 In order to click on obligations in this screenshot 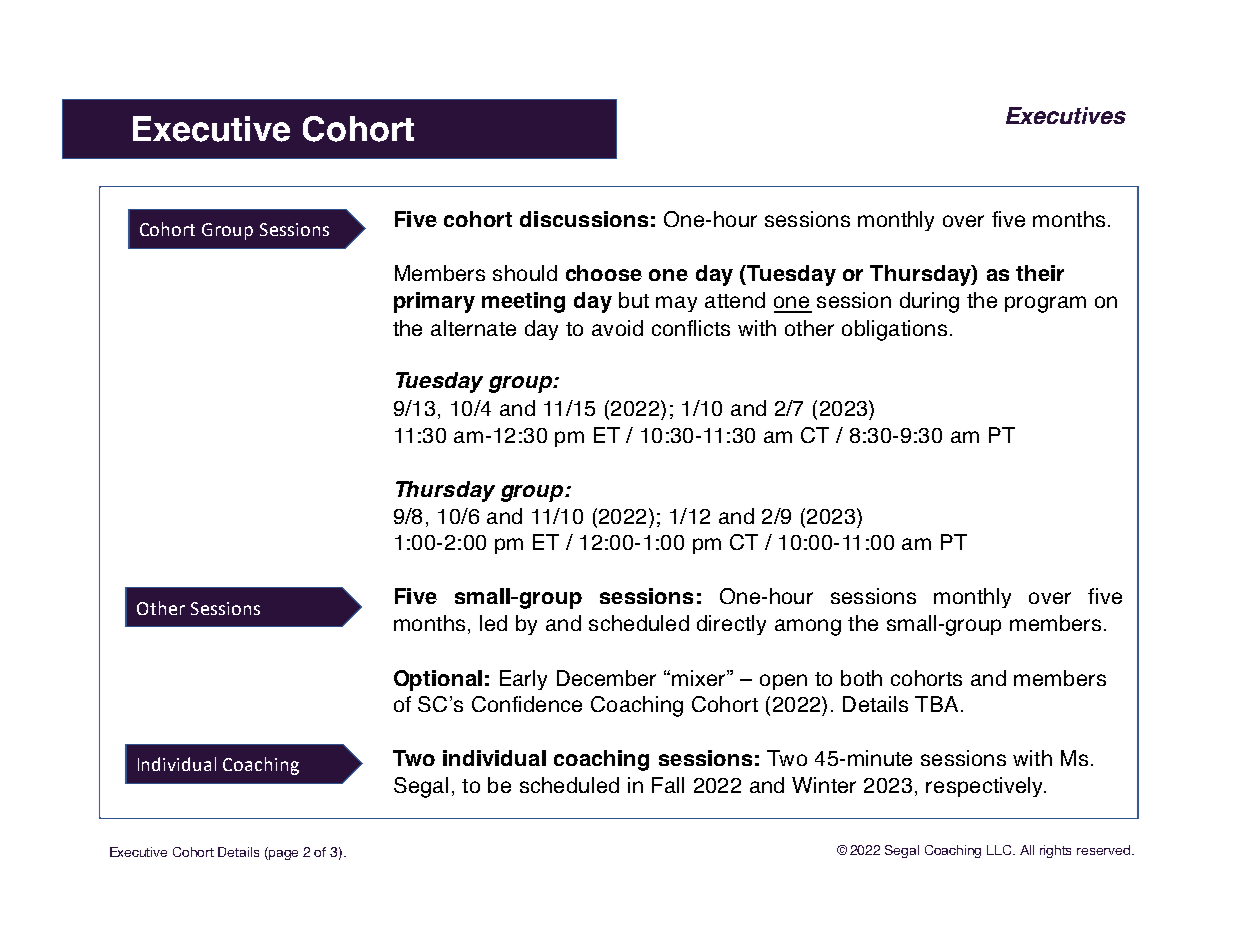, I will do `click(894, 330)`.
